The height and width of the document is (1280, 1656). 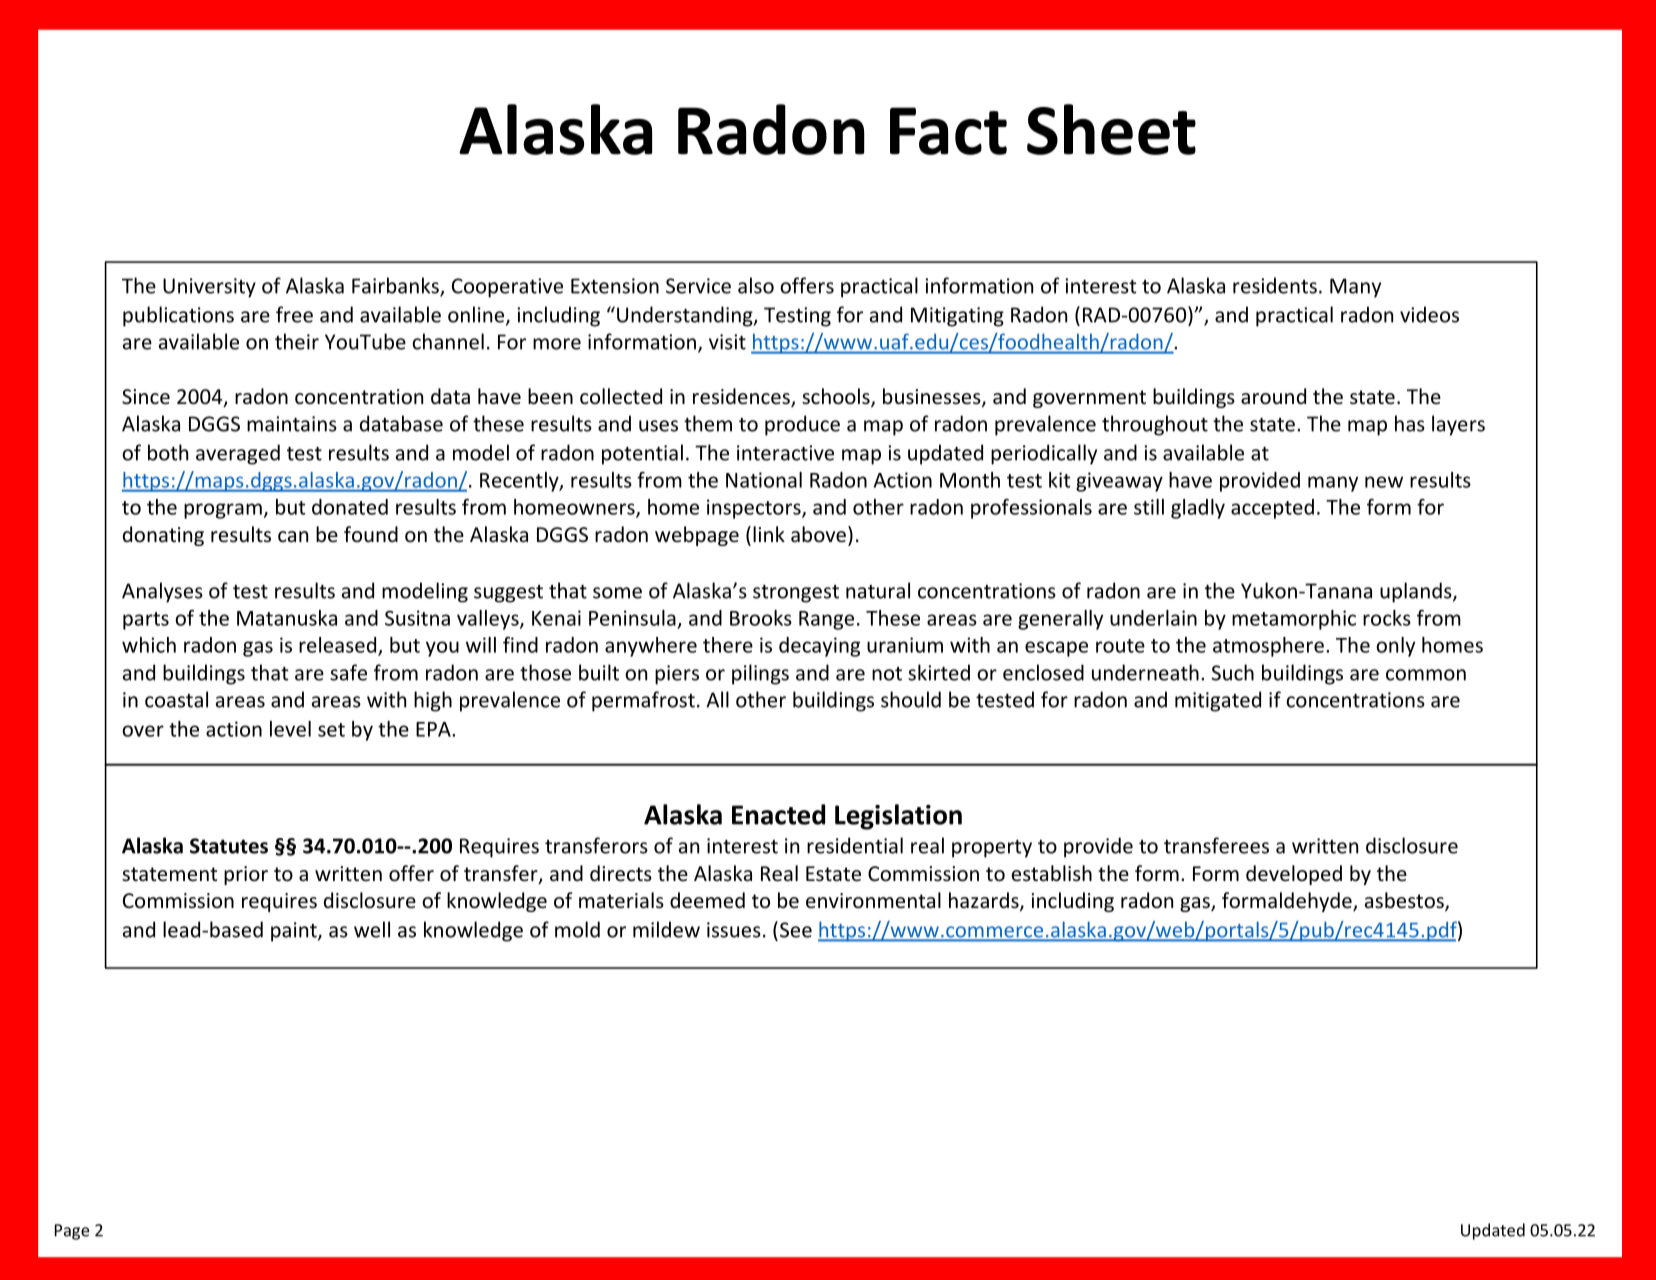 What do you see at coordinates (818, 534) in the document?
I see `above` at bounding box center [818, 534].
